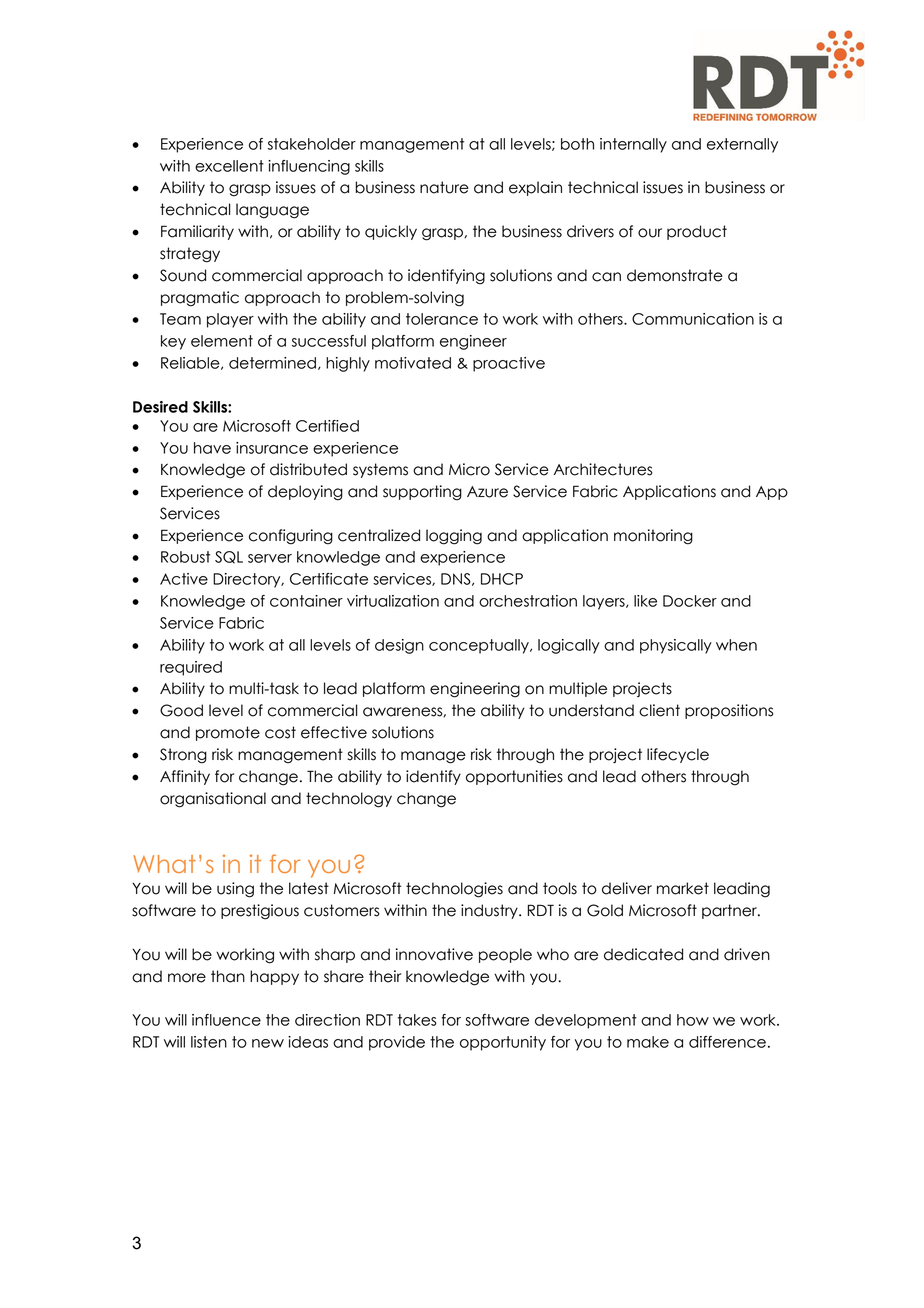 This screenshot has width=924, height=1308. What do you see at coordinates (514, 777) in the screenshot?
I see `opportunities` at bounding box center [514, 777].
